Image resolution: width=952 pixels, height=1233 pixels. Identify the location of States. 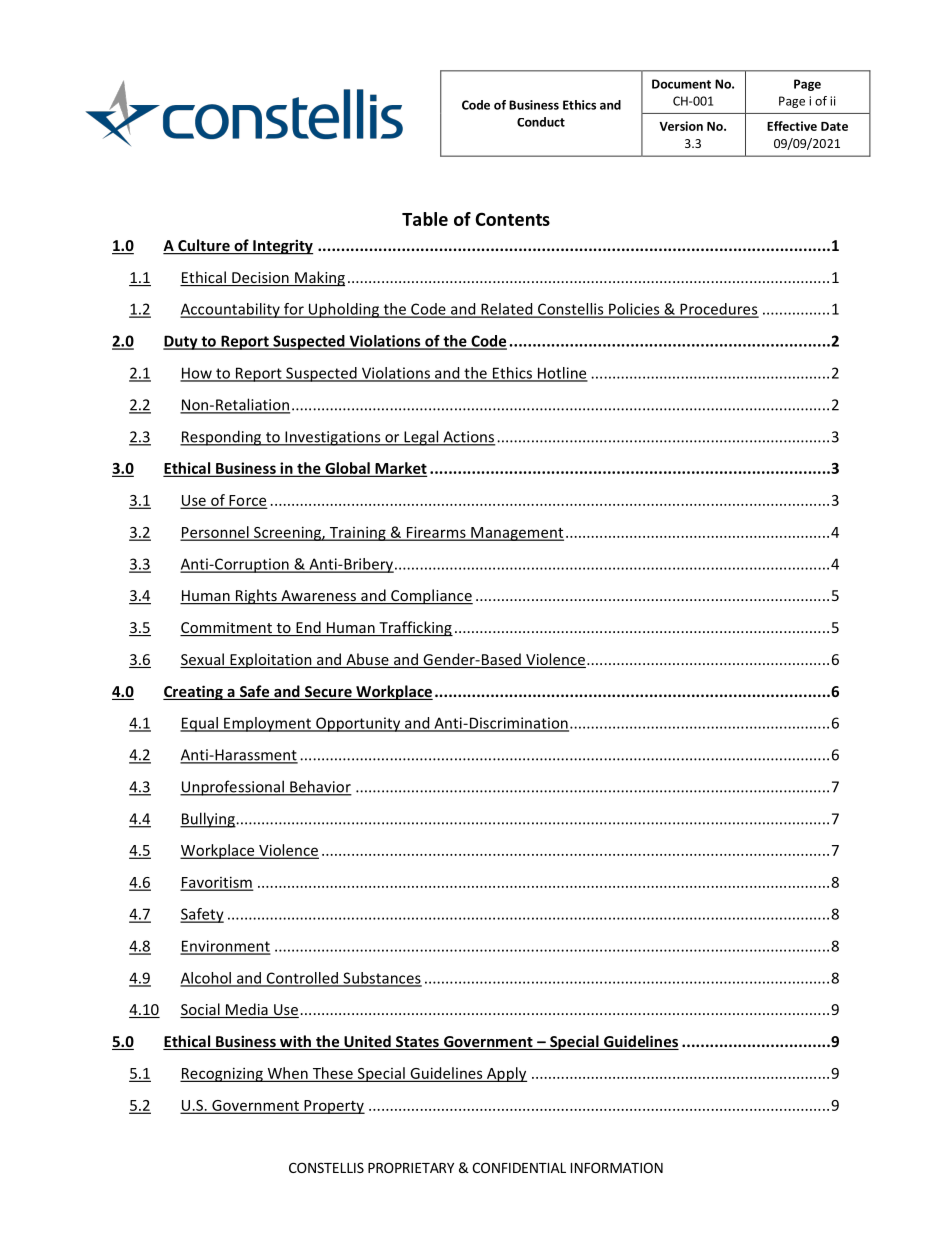
(417, 1043).
